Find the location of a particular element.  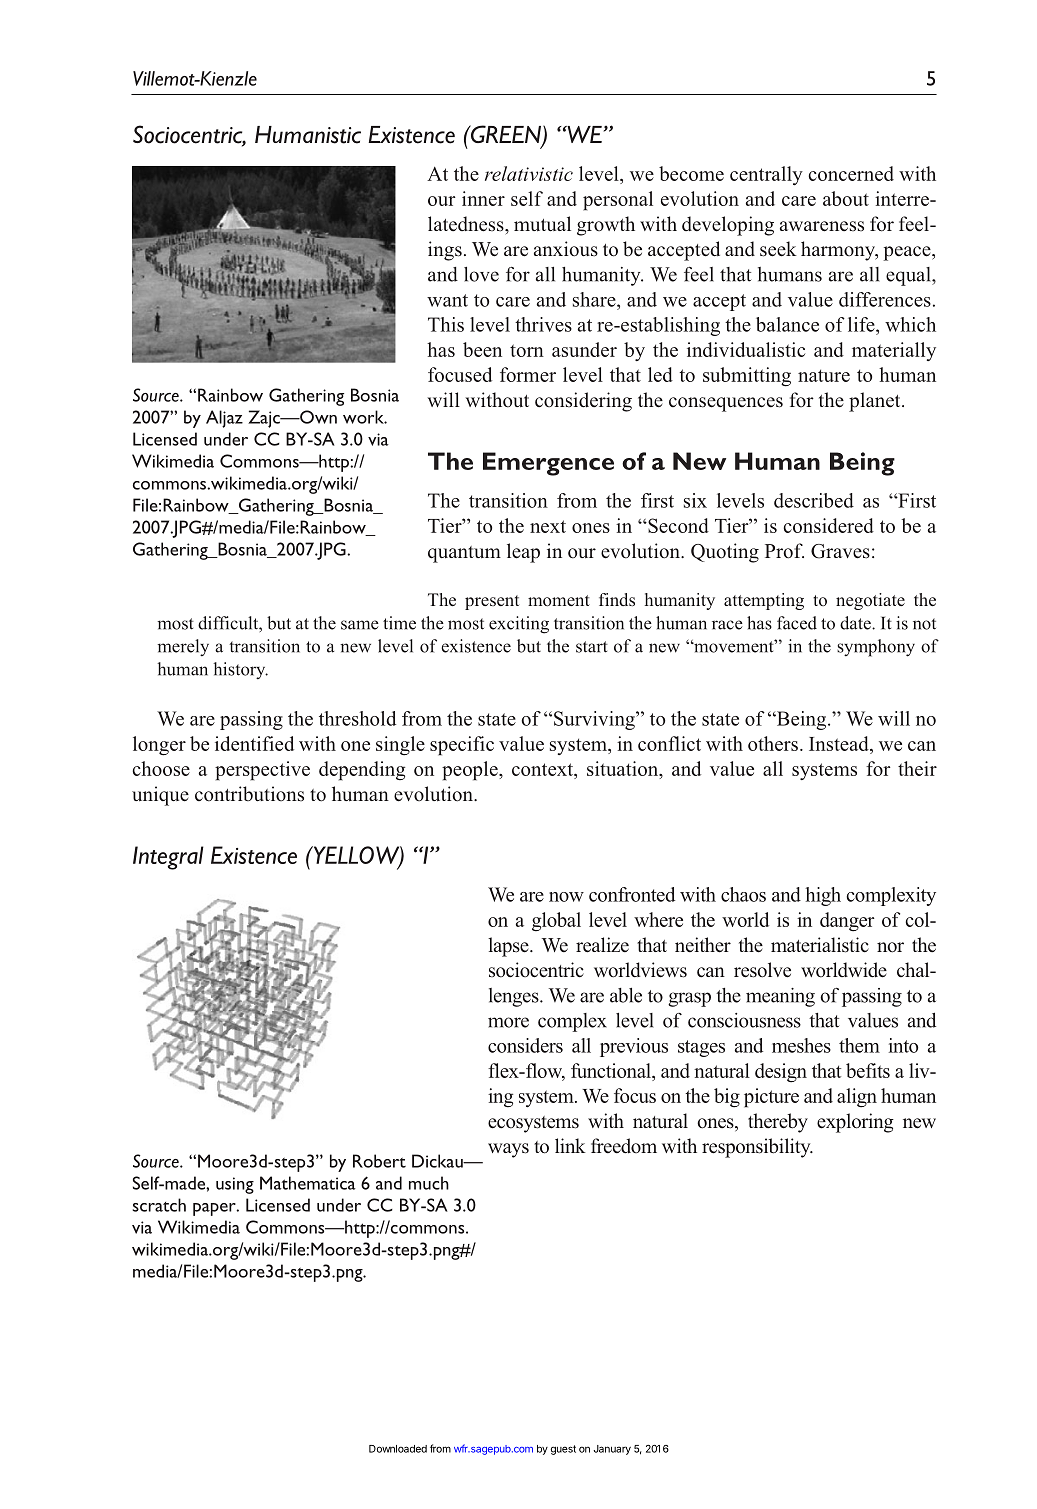

link is located at coordinates (570, 1145).
